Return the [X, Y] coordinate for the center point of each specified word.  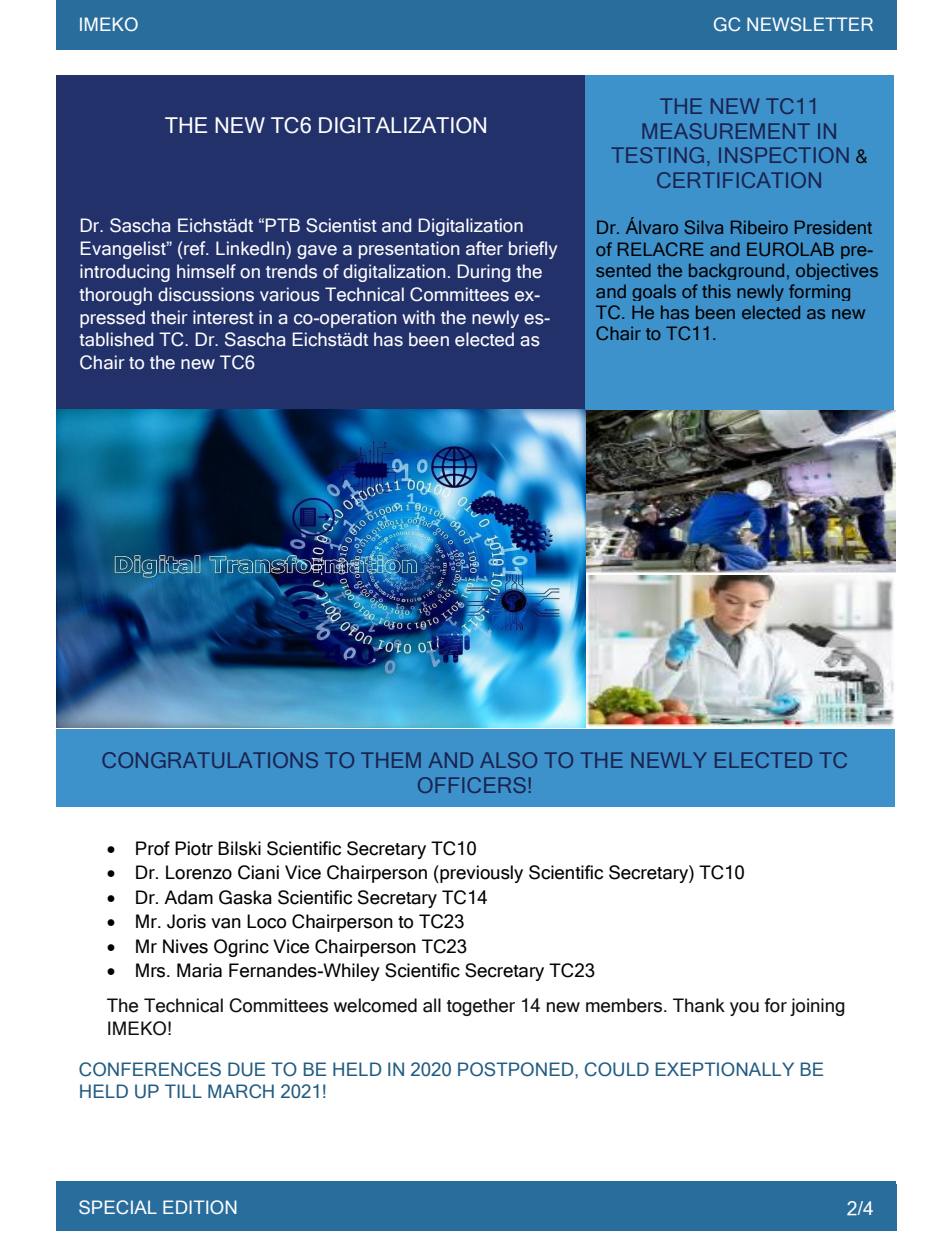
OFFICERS [472, 785]
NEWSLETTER [810, 24]
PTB [282, 225]
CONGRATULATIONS [210, 760]
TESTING [657, 155]
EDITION [200, 1207]
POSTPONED [517, 1069]
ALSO [508, 760]
